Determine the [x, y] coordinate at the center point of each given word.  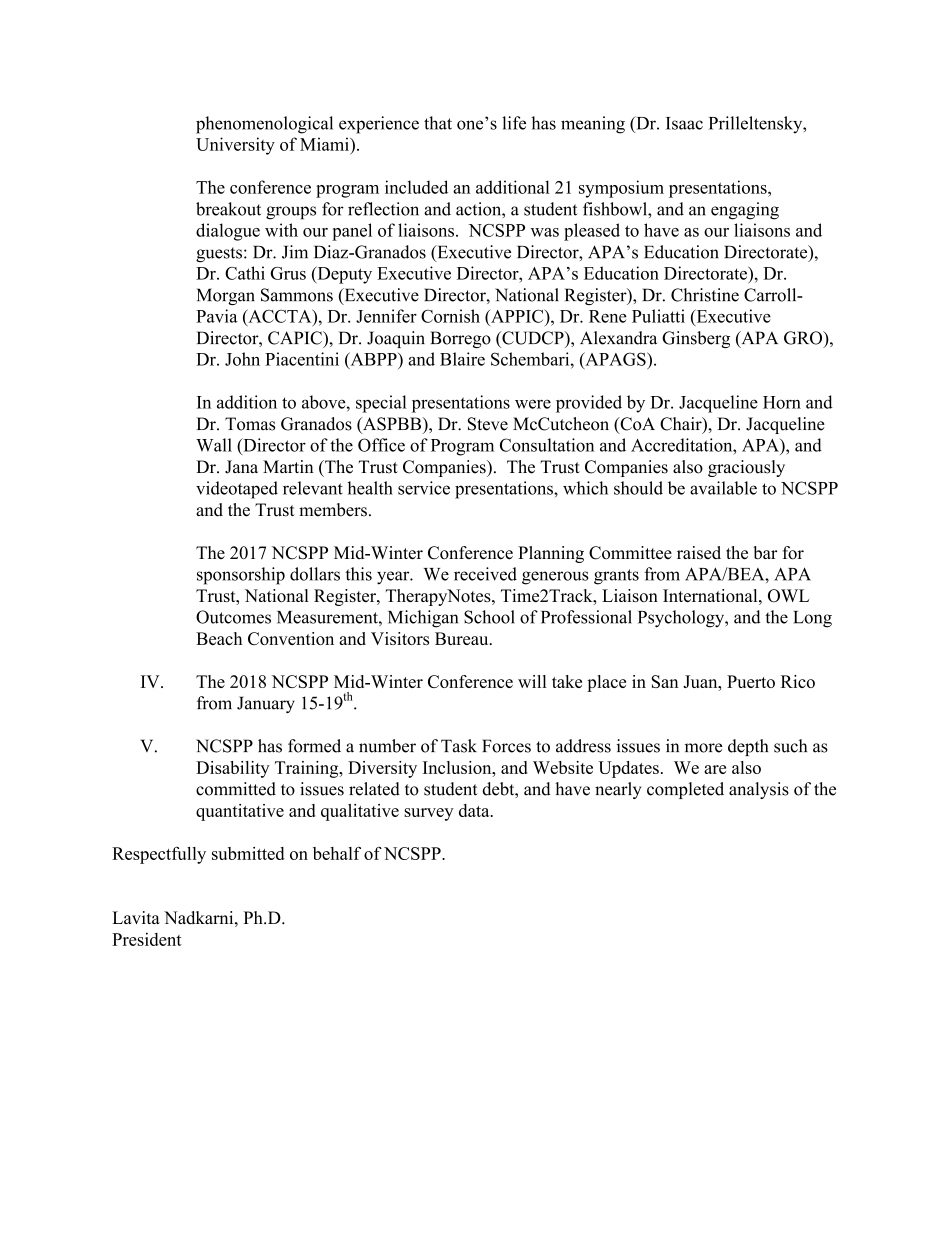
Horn [782, 402]
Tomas [250, 424]
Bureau [463, 638]
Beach [219, 638]
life [514, 123]
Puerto [751, 681]
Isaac [684, 123]
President [147, 939]
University [235, 146]
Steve [488, 424]
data [475, 810]
